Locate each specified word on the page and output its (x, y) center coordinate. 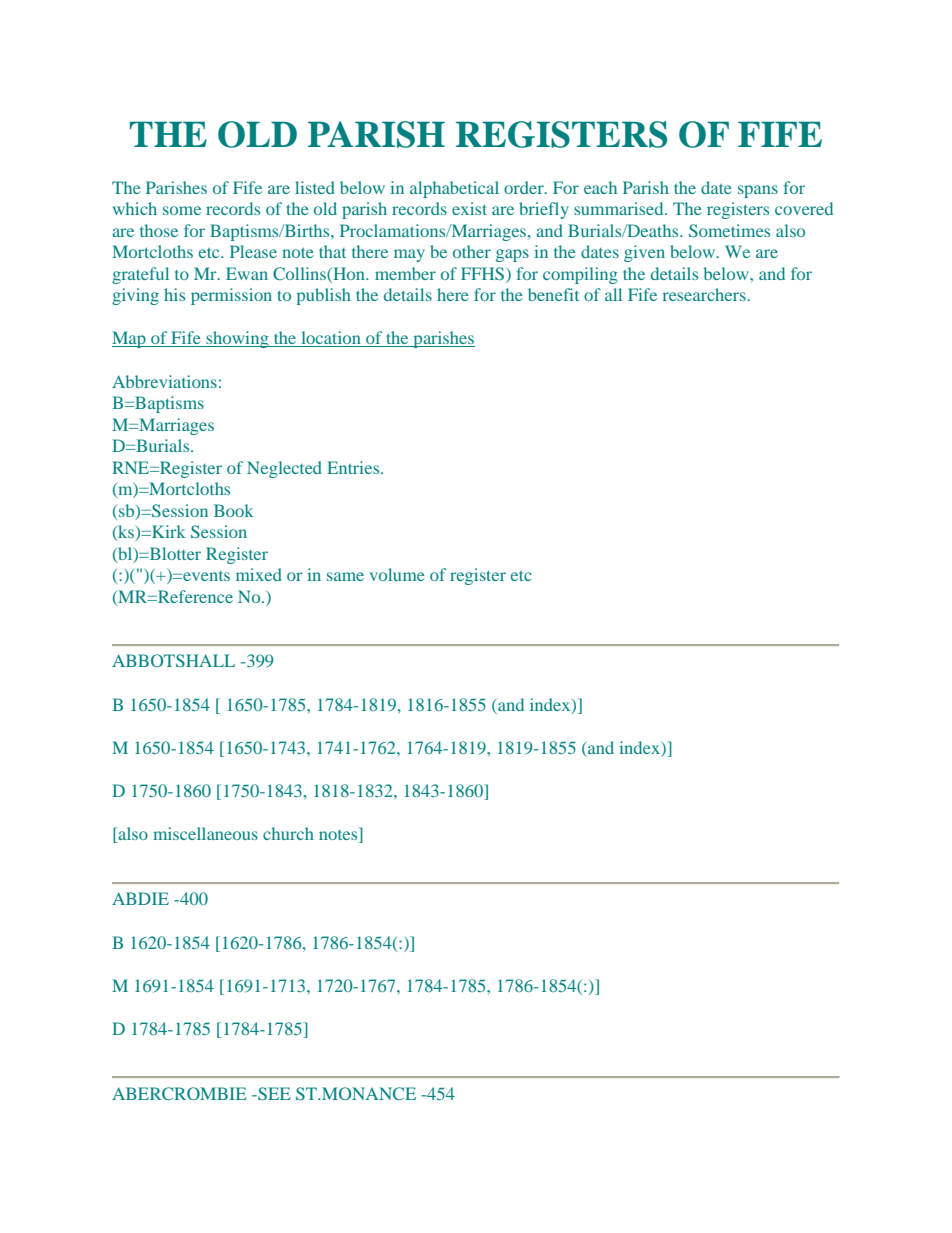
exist (469, 208)
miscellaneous (205, 833)
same (345, 576)
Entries (354, 467)
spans (758, 191)
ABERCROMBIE (179, 1093)
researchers (705, 294)
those (159, 230)
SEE (273, 1093)
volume (397, 574)
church (288, 833)
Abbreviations (164, 381)
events (205, 576)
